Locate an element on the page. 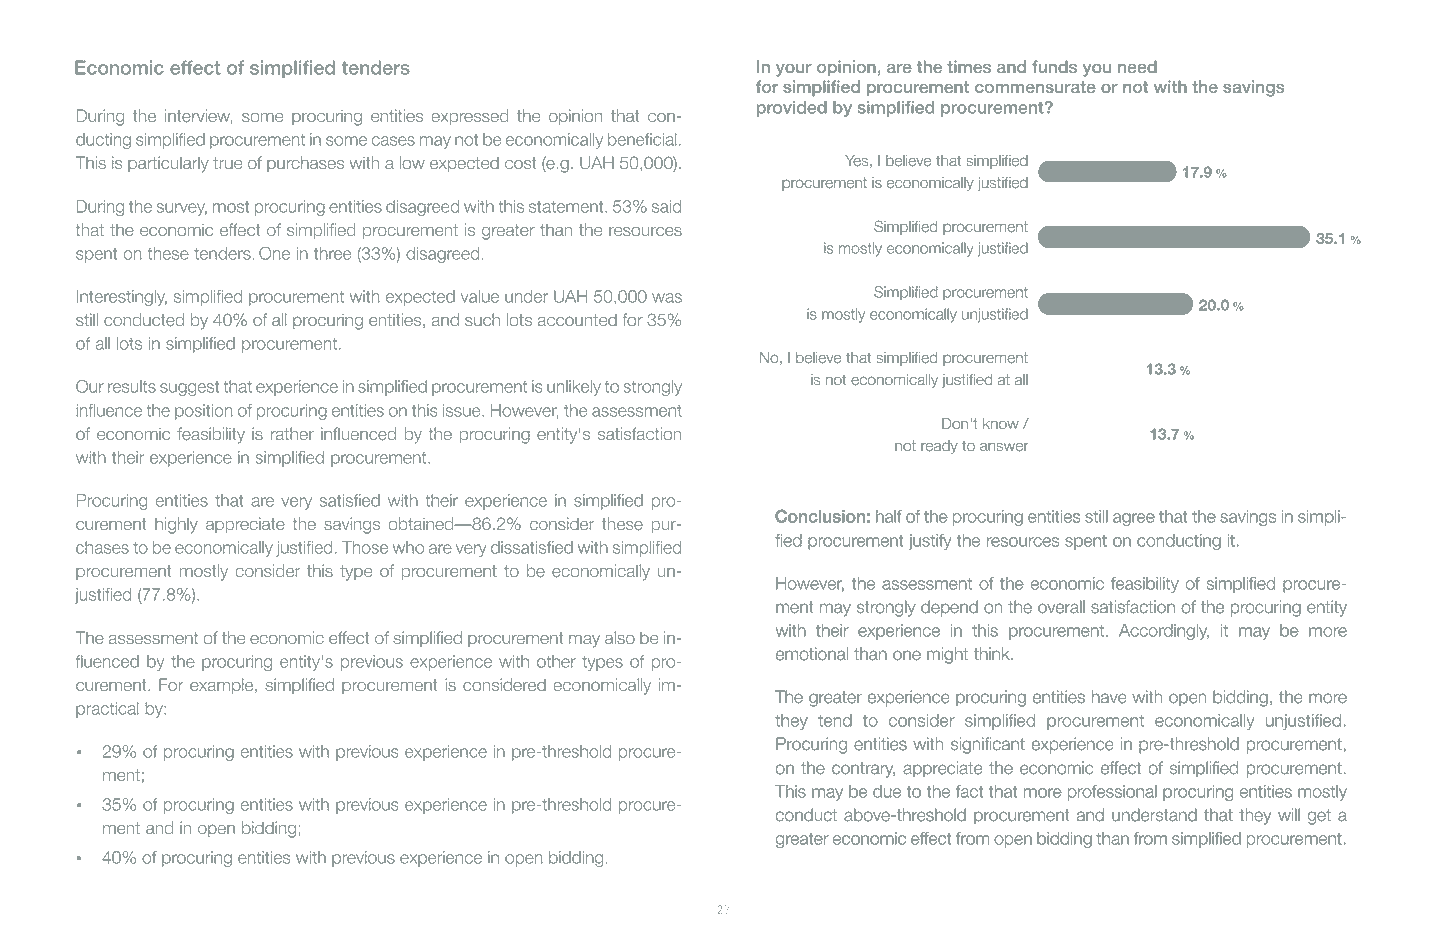 The height and width of the page is (941, 1440). interview is located at coordinates (199, 116).
